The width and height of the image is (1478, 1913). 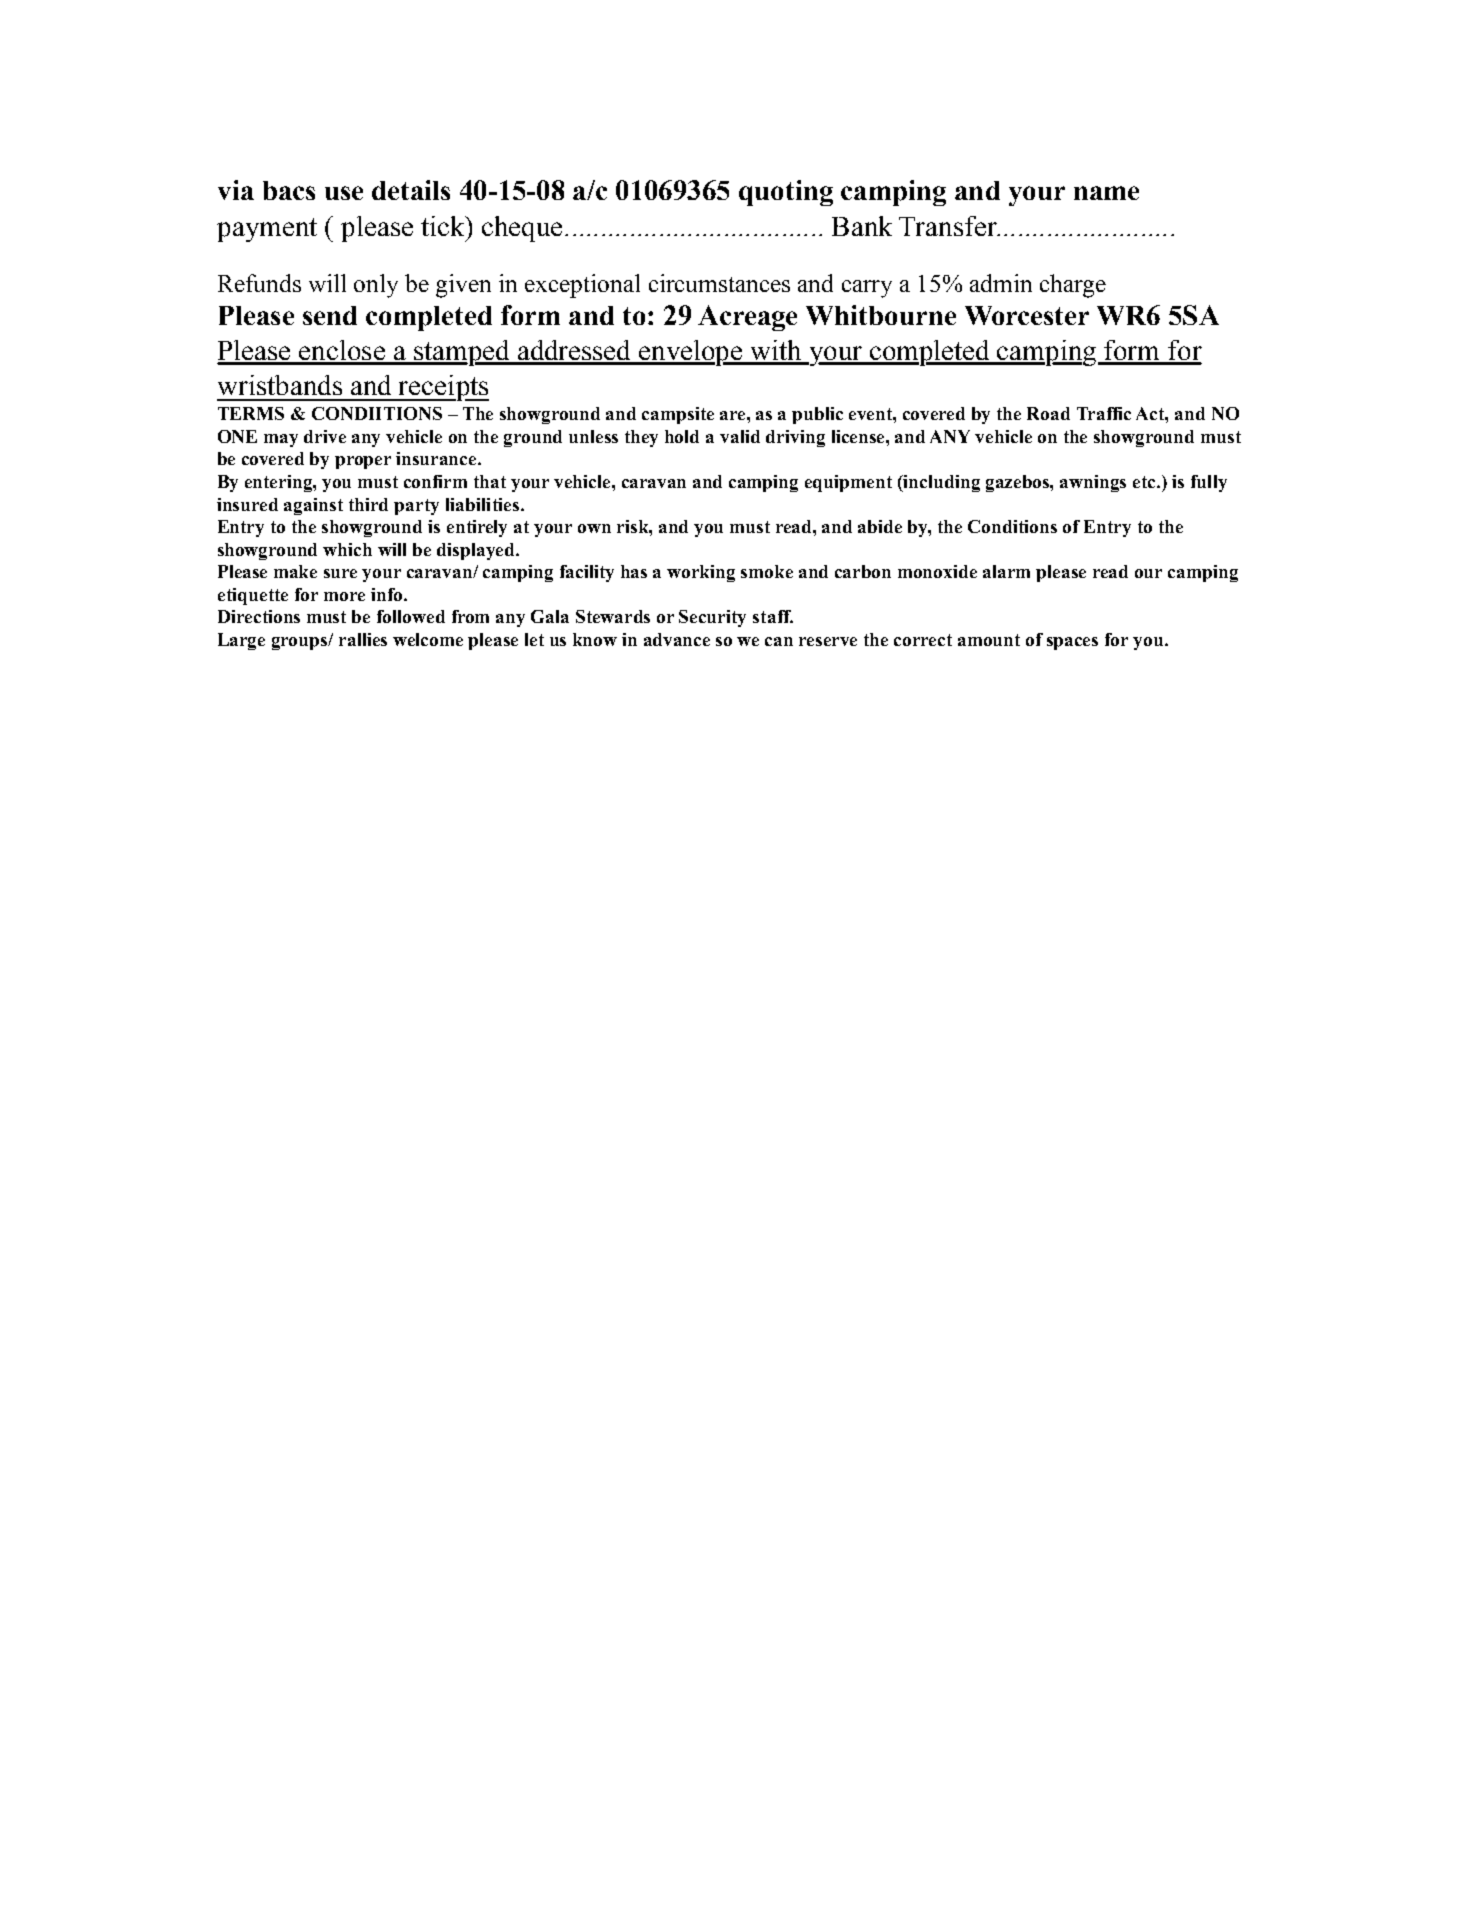 What do you see at coordinates (313, 506) in the image?
I see `against` at bounding box center [313, 506].
